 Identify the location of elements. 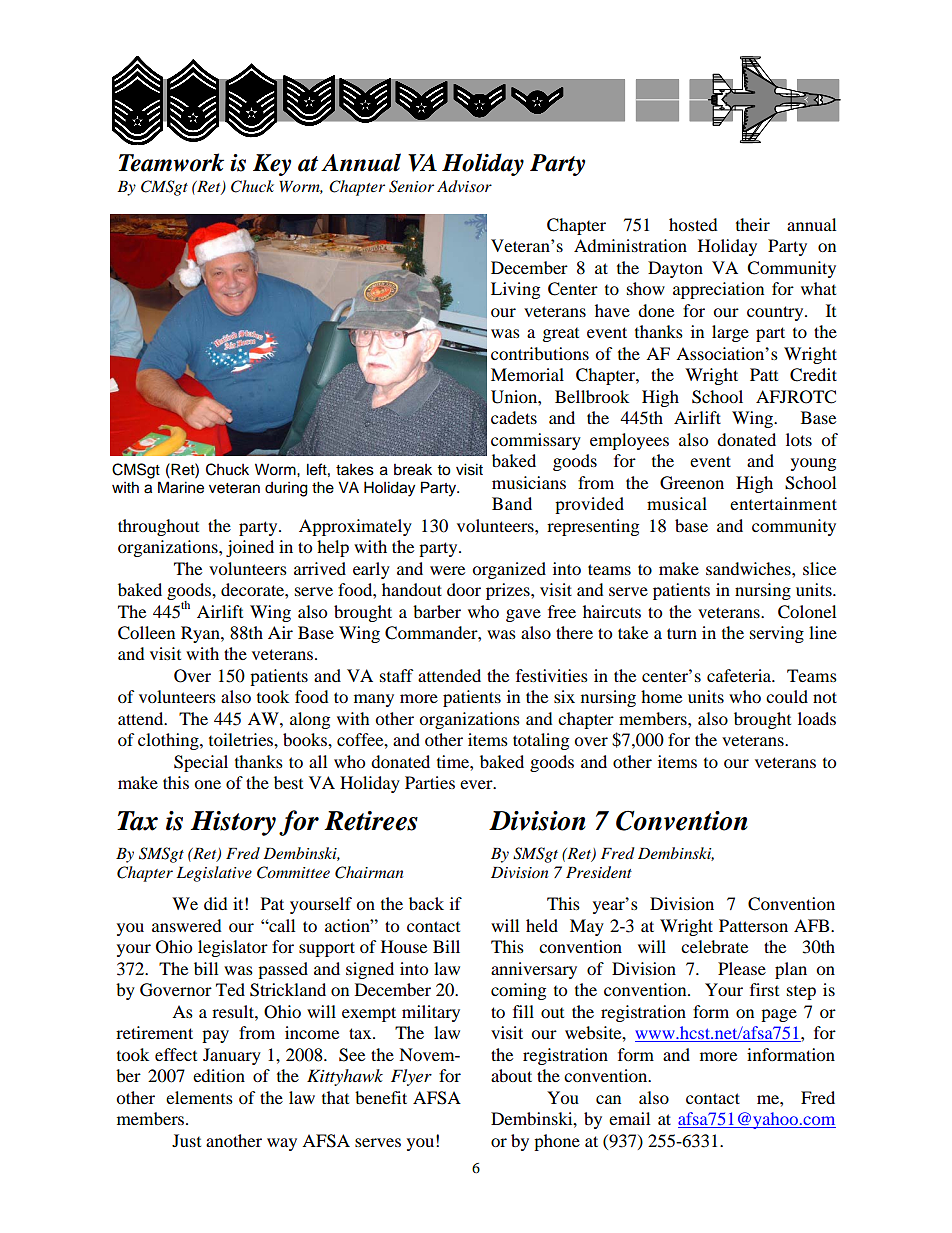
(199, 1097).
